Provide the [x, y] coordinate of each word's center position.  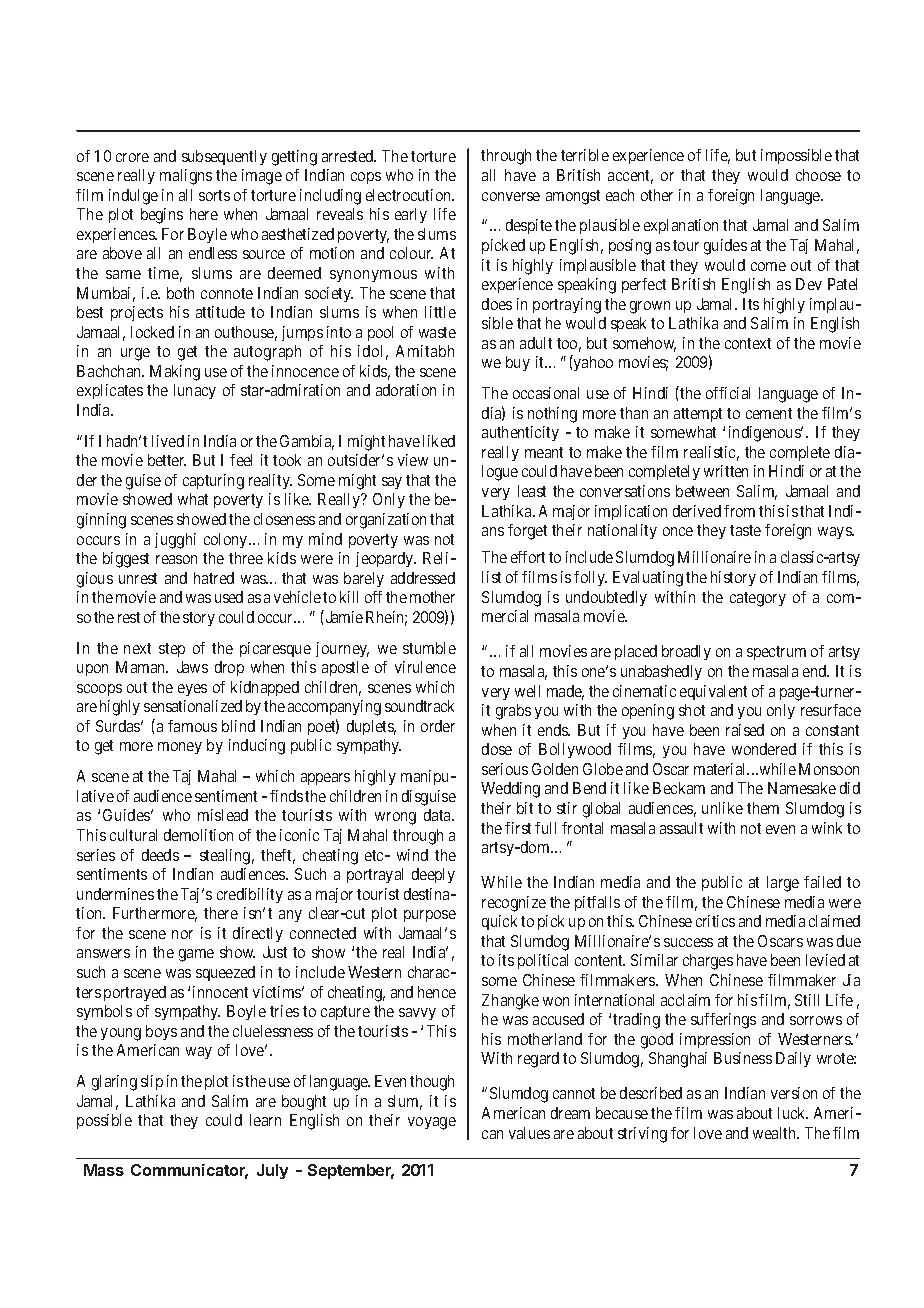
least [532, 491]
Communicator [189, 1171]
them [763, 808]
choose [818, 175]
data [439, 815]
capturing [213, 482]
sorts [214, 195]
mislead [223, 815]
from [739, 511]
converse [511, 196]
